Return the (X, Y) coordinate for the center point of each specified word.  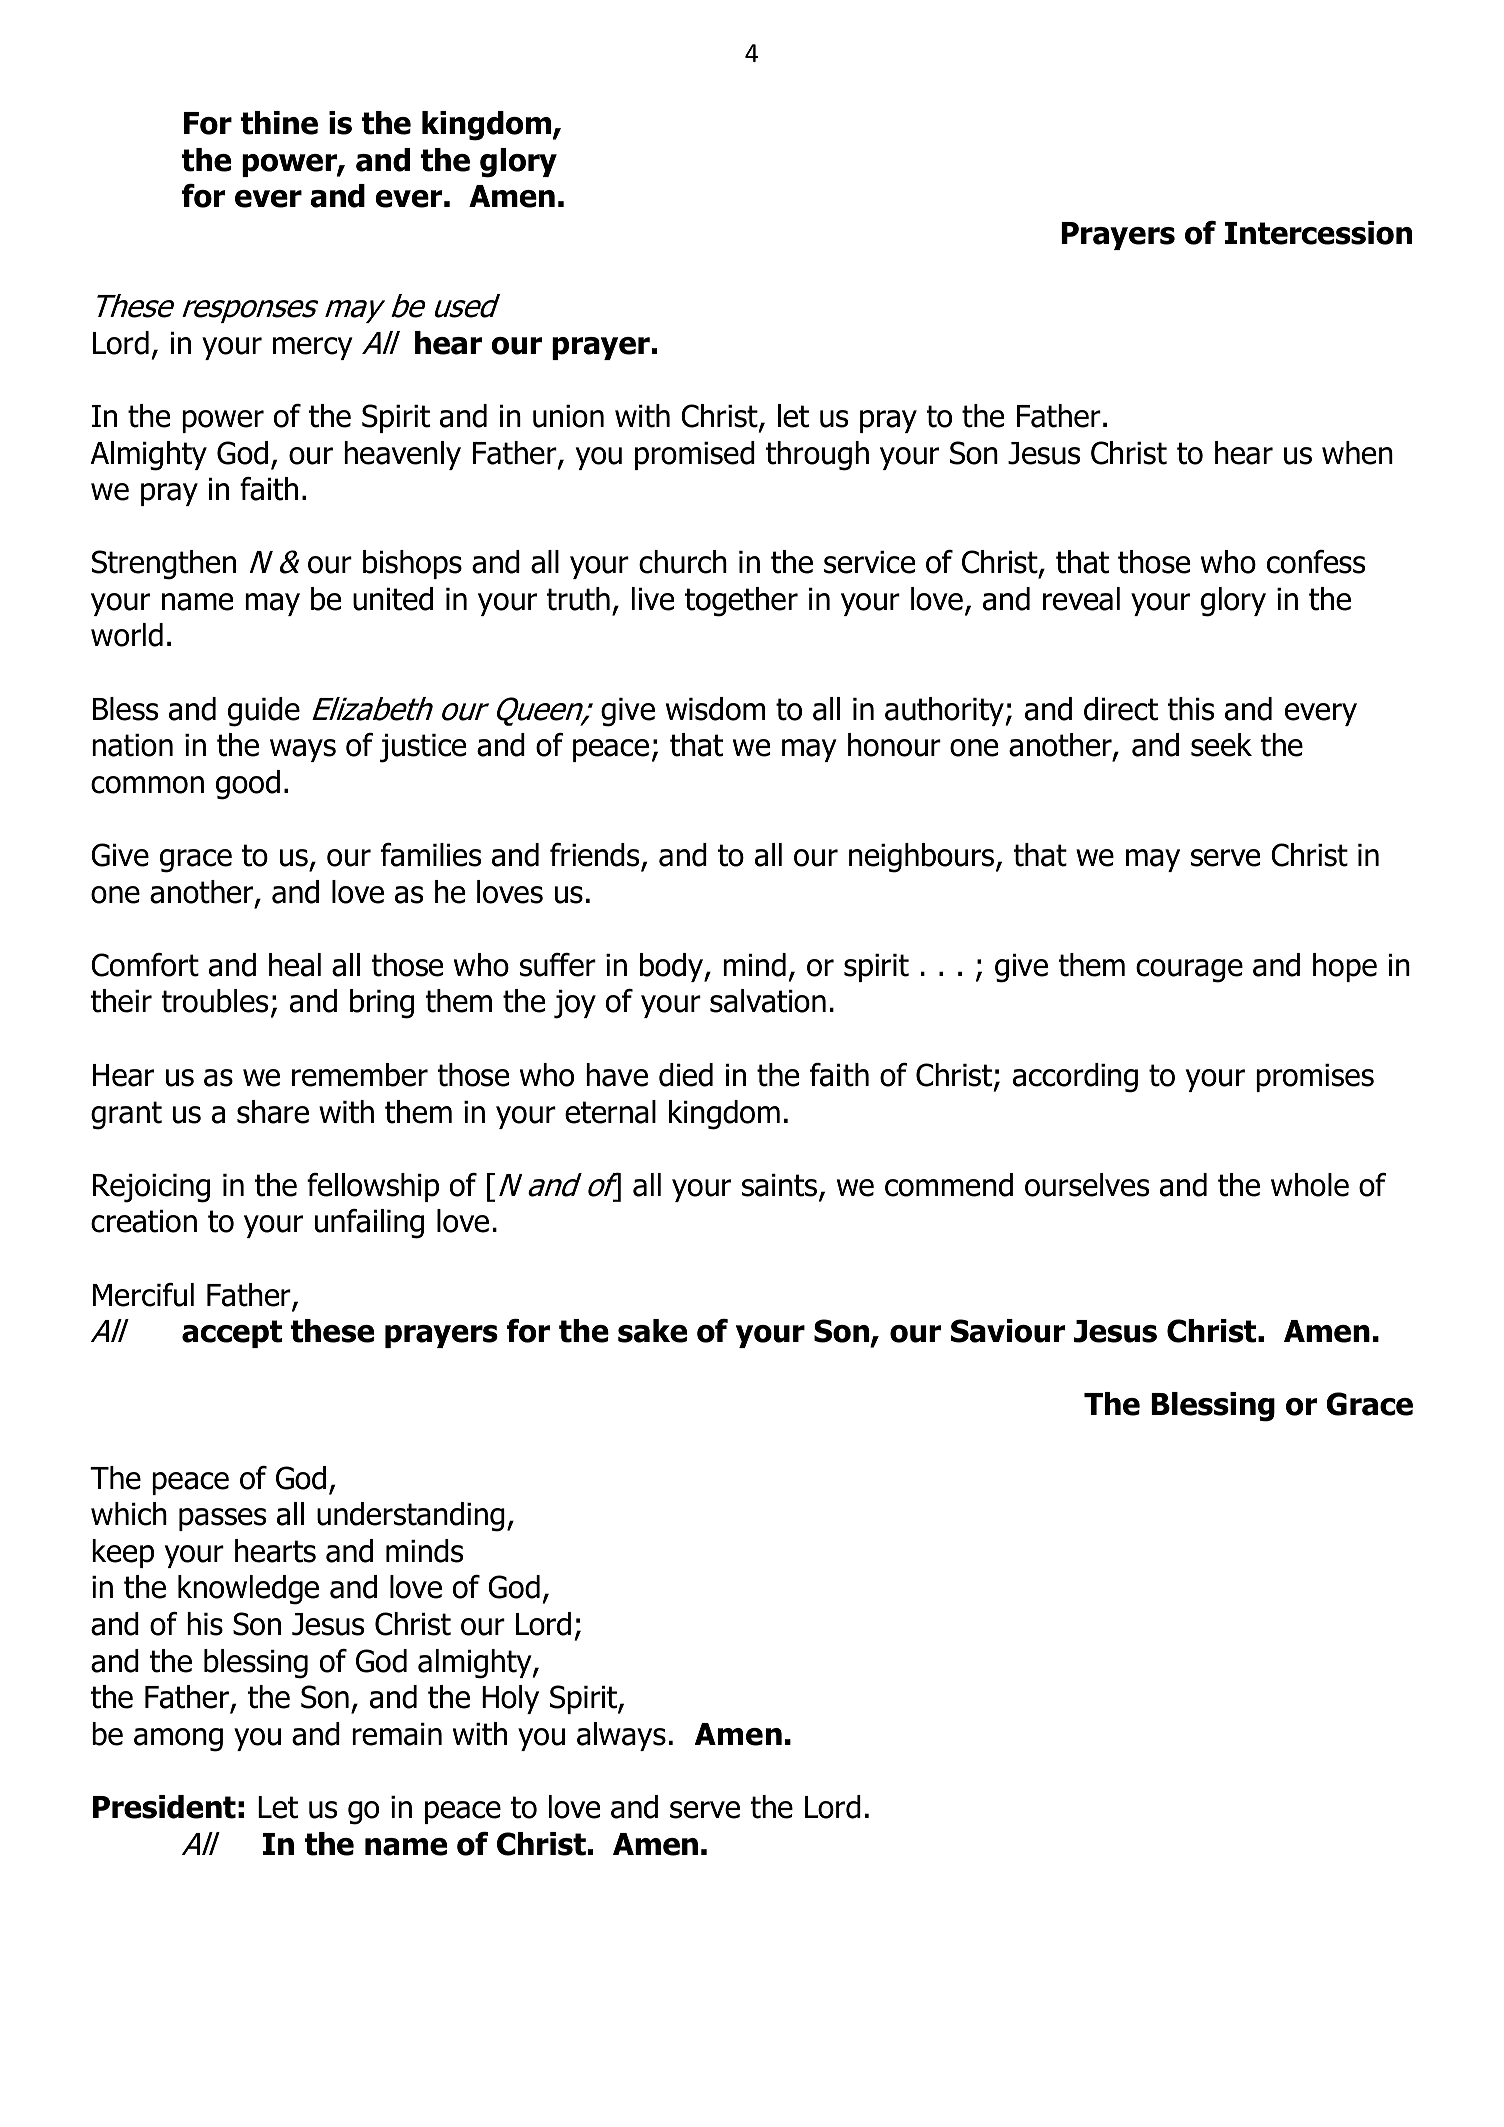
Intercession (1318, 233)
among (178, 1740)
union (568, 416)
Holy (510, 1699)
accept (232, 1334)
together (741, 602)
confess (1316, 562)
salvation (768, 1001)
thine (279, 123)
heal (295, 965)
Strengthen (164, 565)
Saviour (1008, 1331)
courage (1189, 971)
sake (652, 1331)
